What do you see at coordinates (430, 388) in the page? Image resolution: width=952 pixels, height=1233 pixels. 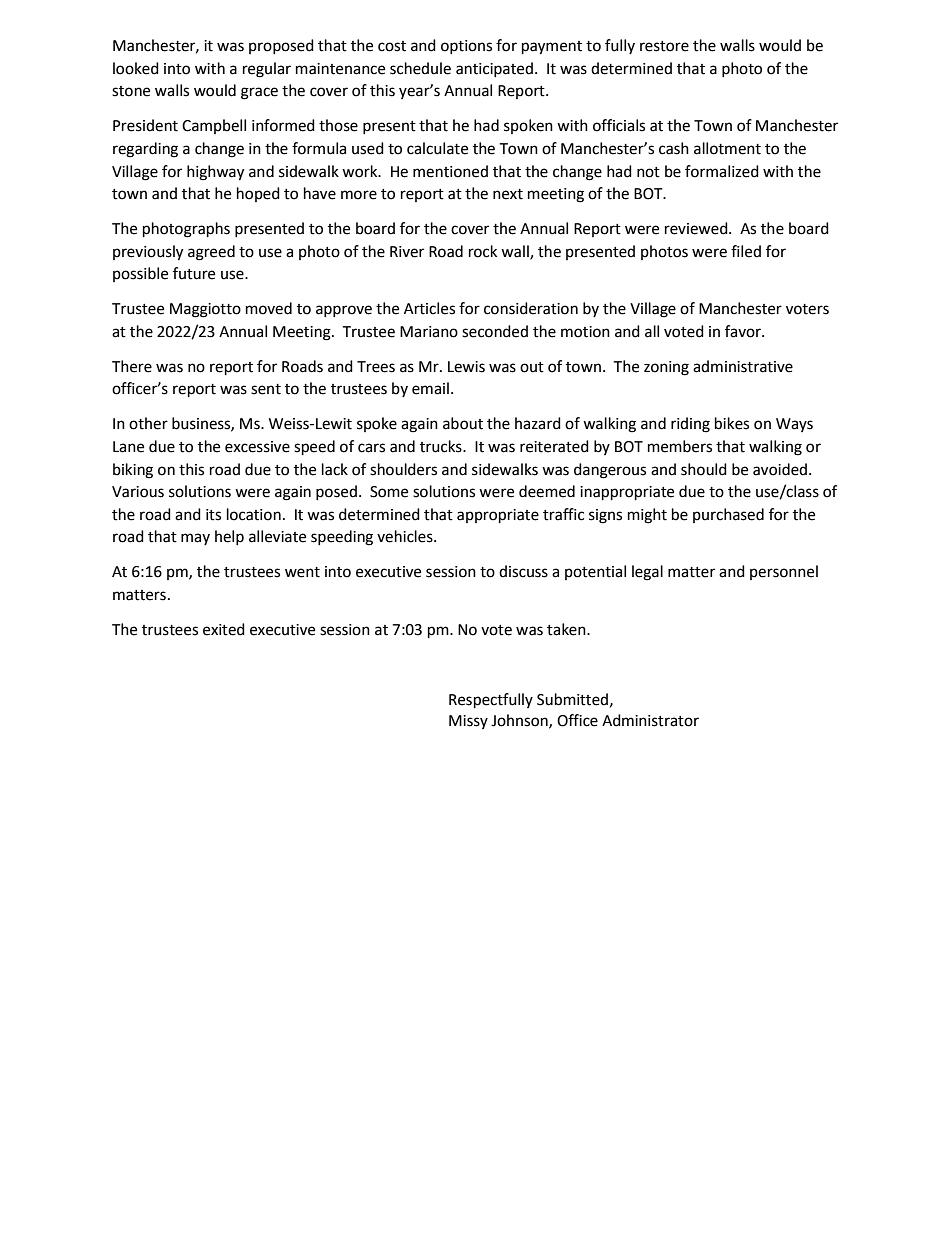 I see `email` at bounding box center [430, 388].
